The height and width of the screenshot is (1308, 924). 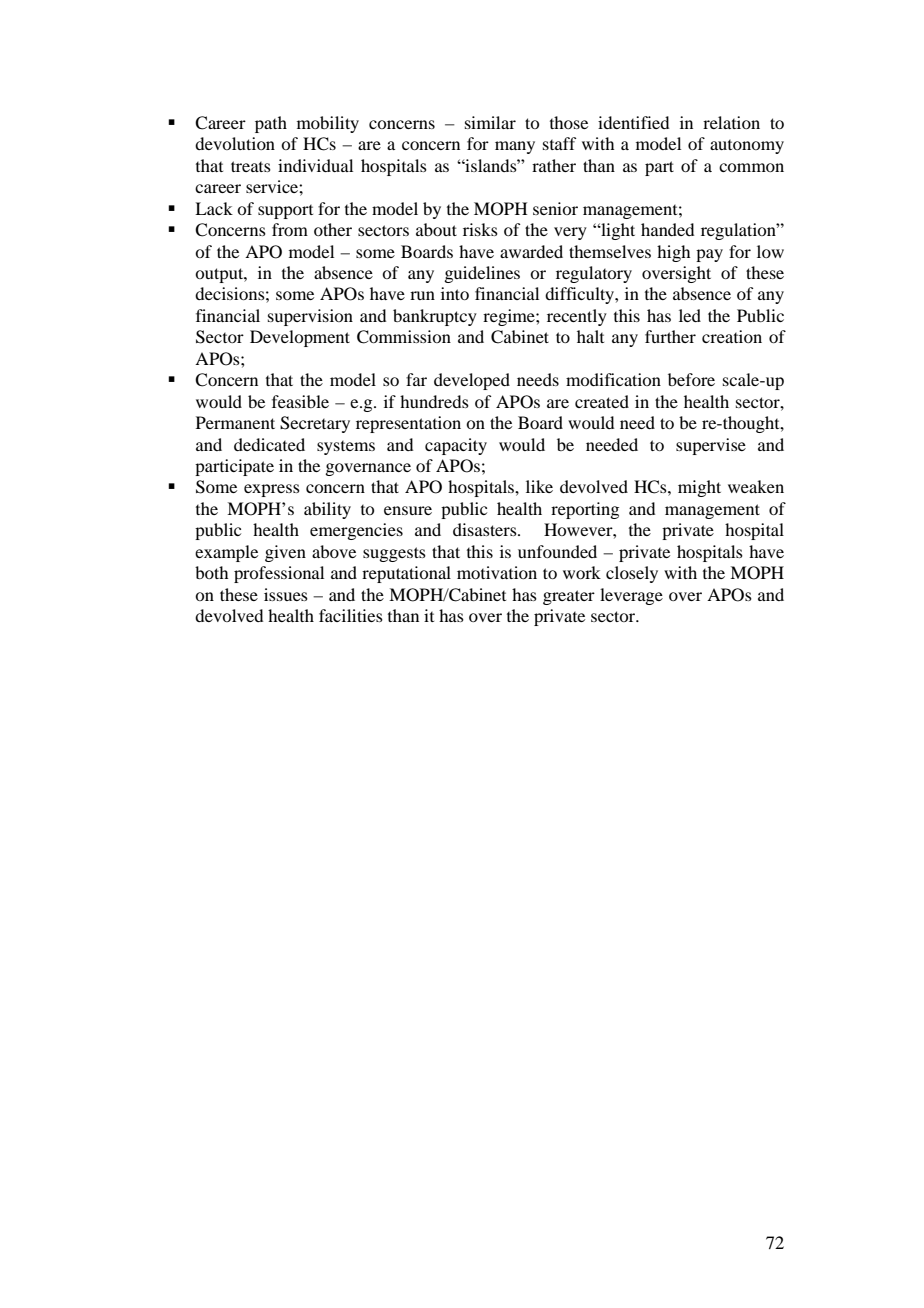 I want to click on path, so click(x=271, y=124).
